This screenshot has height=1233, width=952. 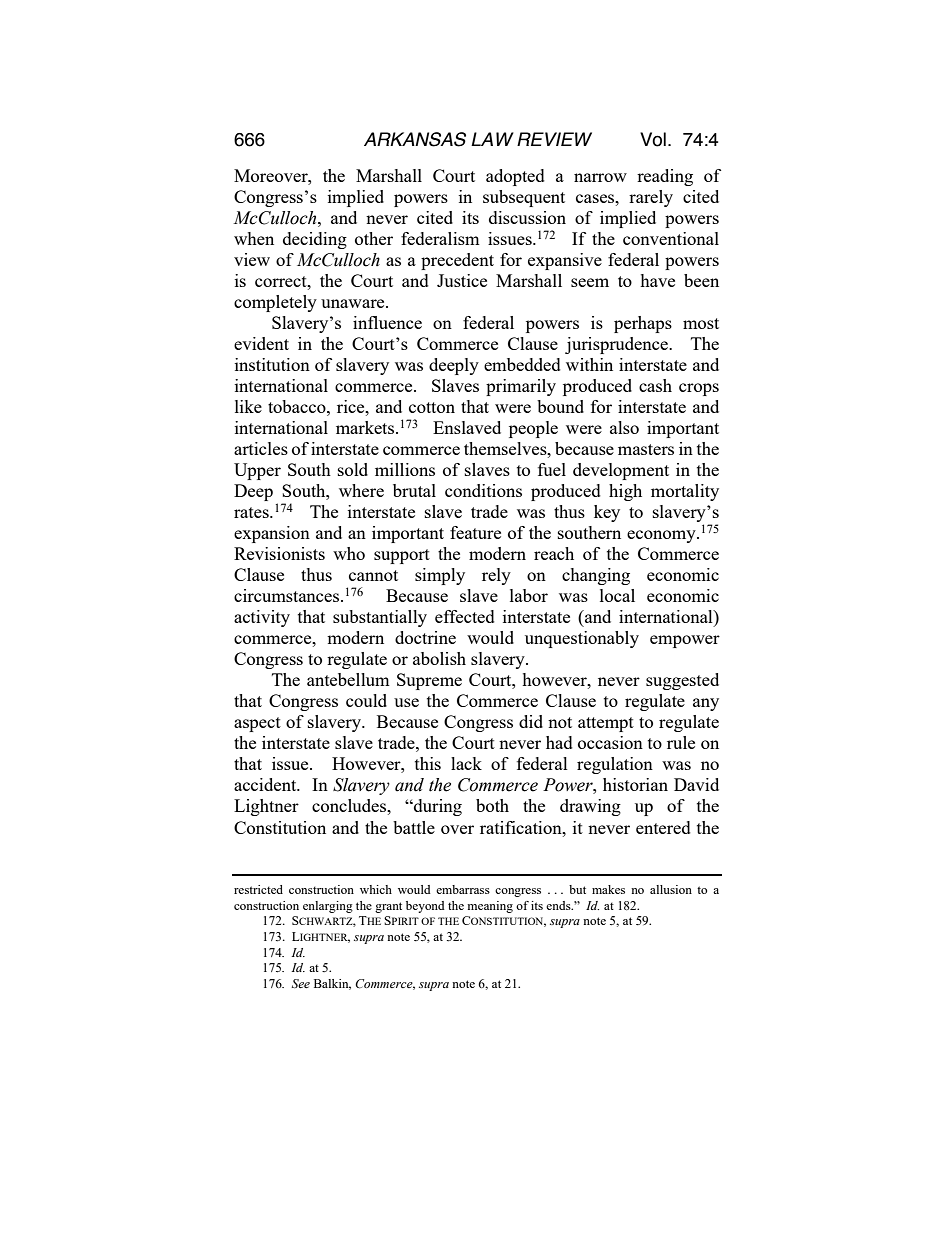 What do you see at coordinates (665, 177) in the screenshot?
I see `reading` at bounding box center [665, 177].
